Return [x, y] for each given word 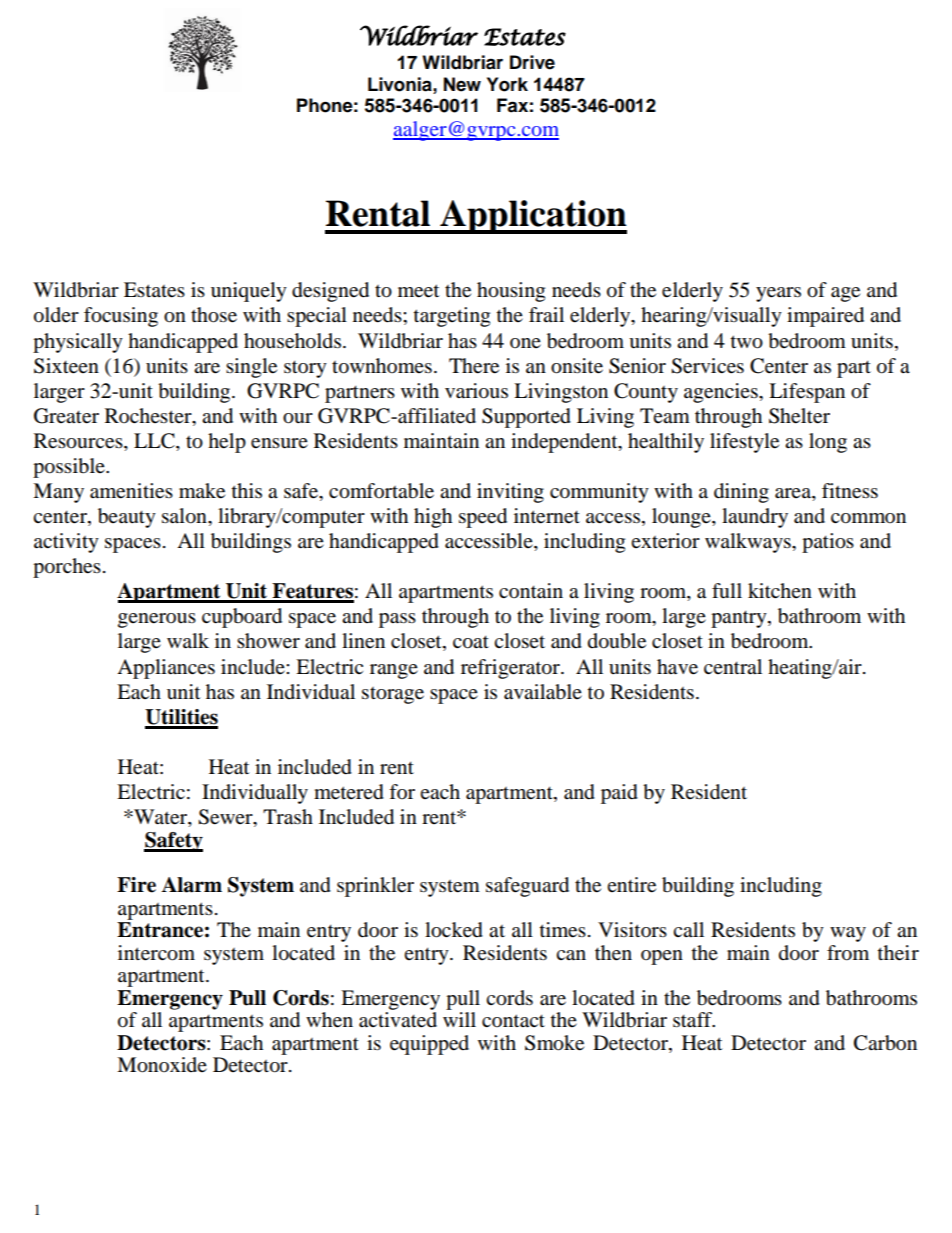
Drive [532, 62]
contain [531, 591]
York [507, 84]
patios [828, 543]
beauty [127, 518]
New [462, 84]
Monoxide [162, 1065]
